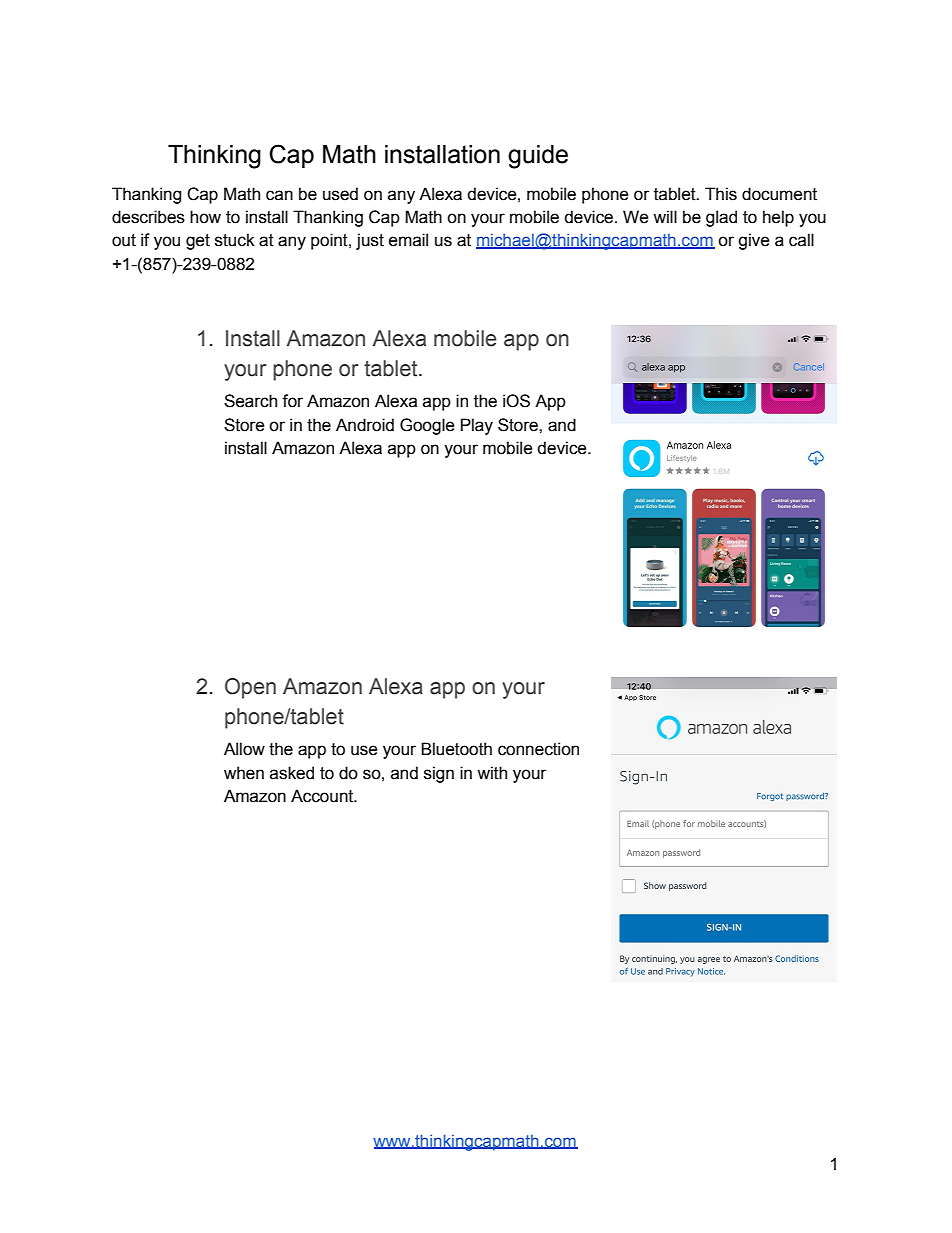  I want to click on connection, so click(538, 749).
